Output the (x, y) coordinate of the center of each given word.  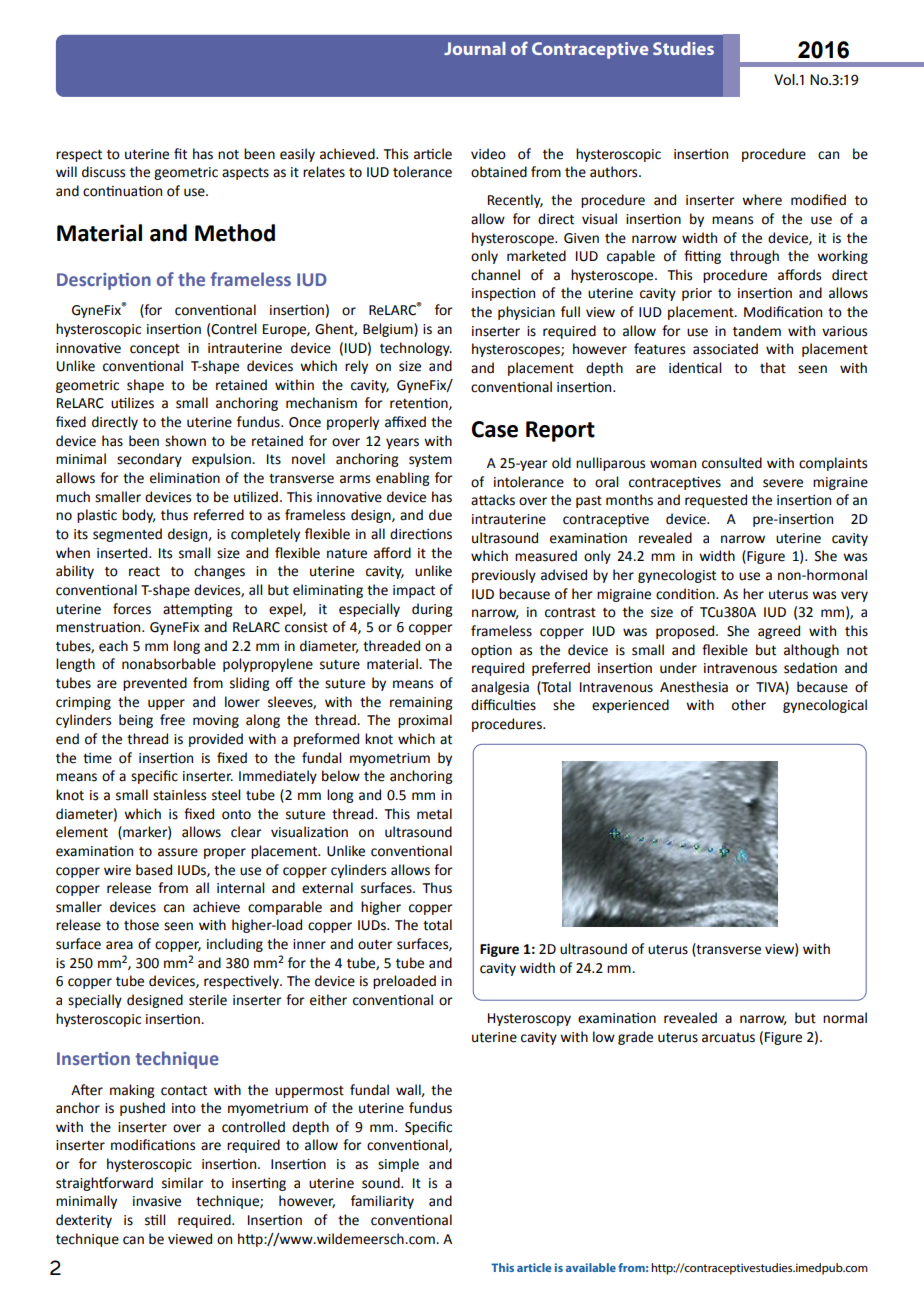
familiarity (382, 1202)
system (430, 461)
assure (178, 852)
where (762, 200)
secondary (149, 460)
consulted (732, 463)
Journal (475, 48)
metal (434, 814)
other (749, 705)
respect (79, 156)
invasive (157, 1201)
